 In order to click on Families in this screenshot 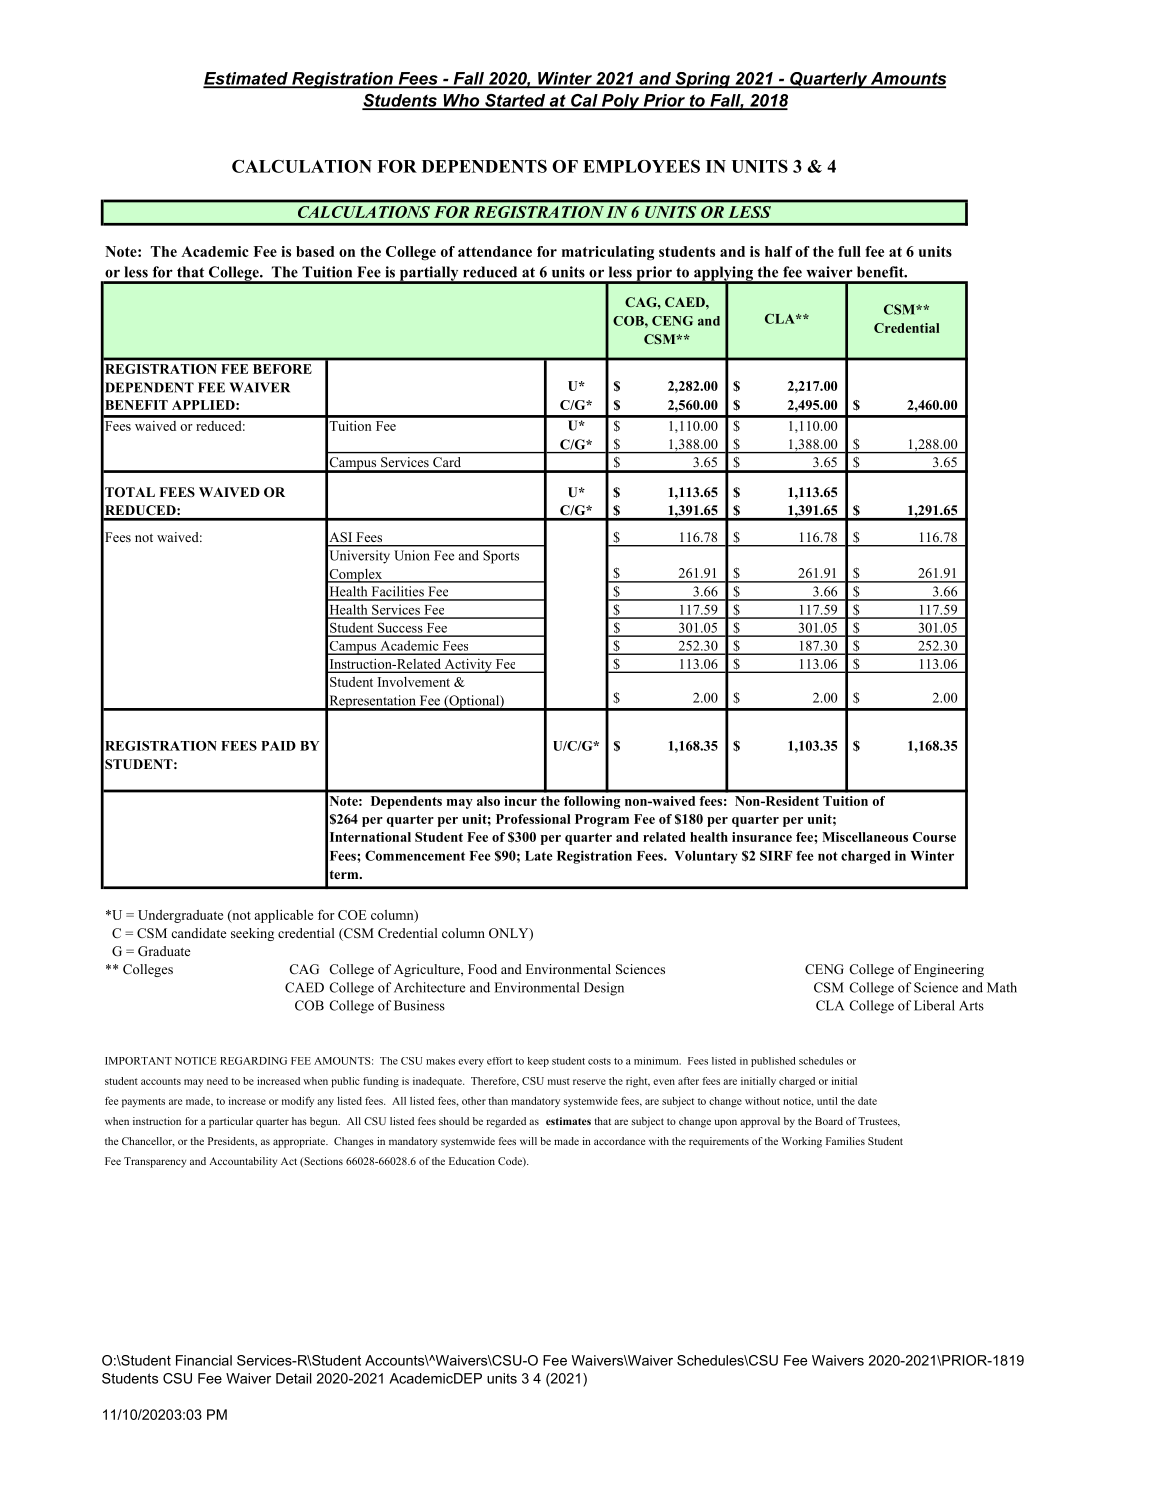, I will do `click(845, 1141)`.
